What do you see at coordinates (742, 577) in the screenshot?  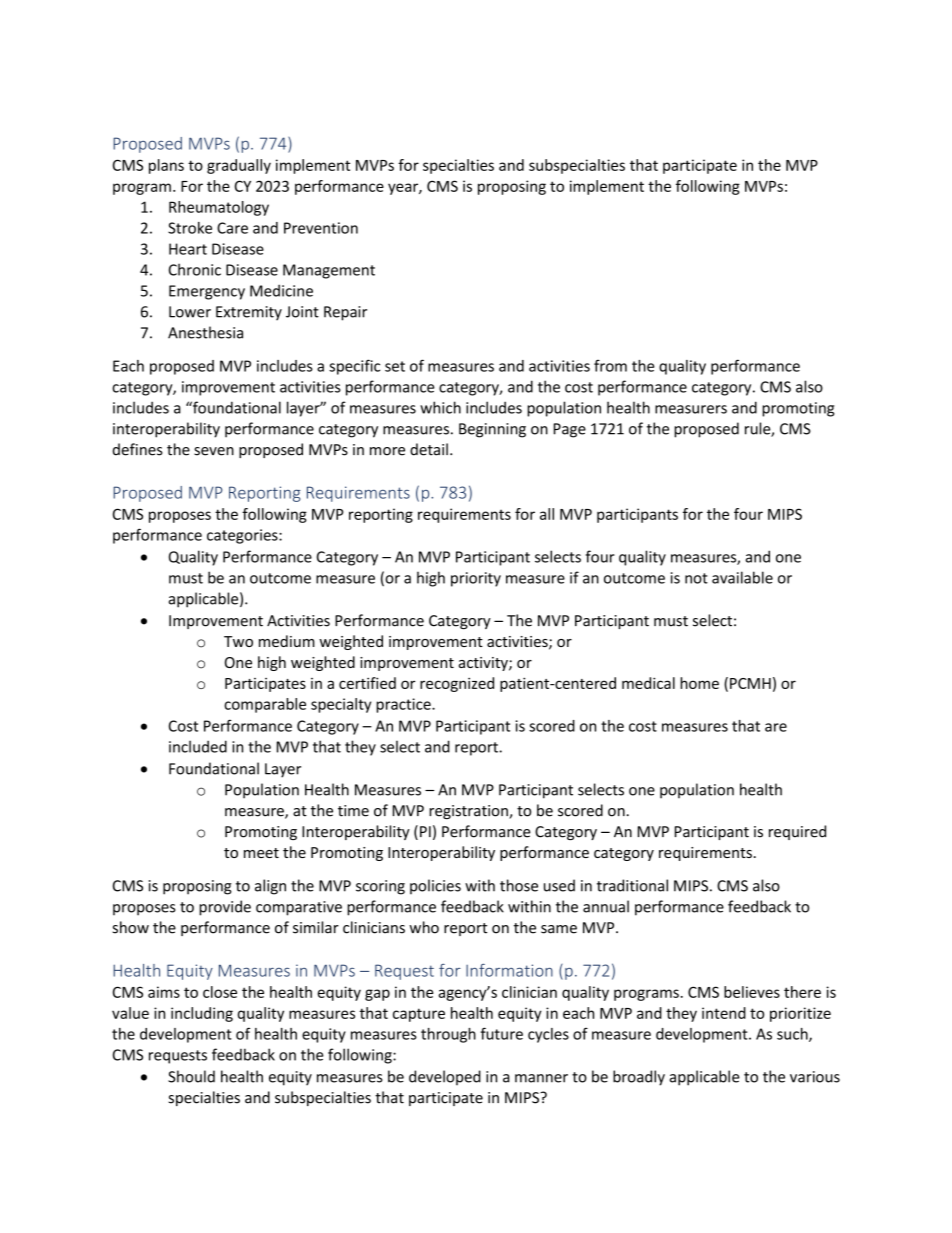 I see `available` at bounding box center [742, 577].
